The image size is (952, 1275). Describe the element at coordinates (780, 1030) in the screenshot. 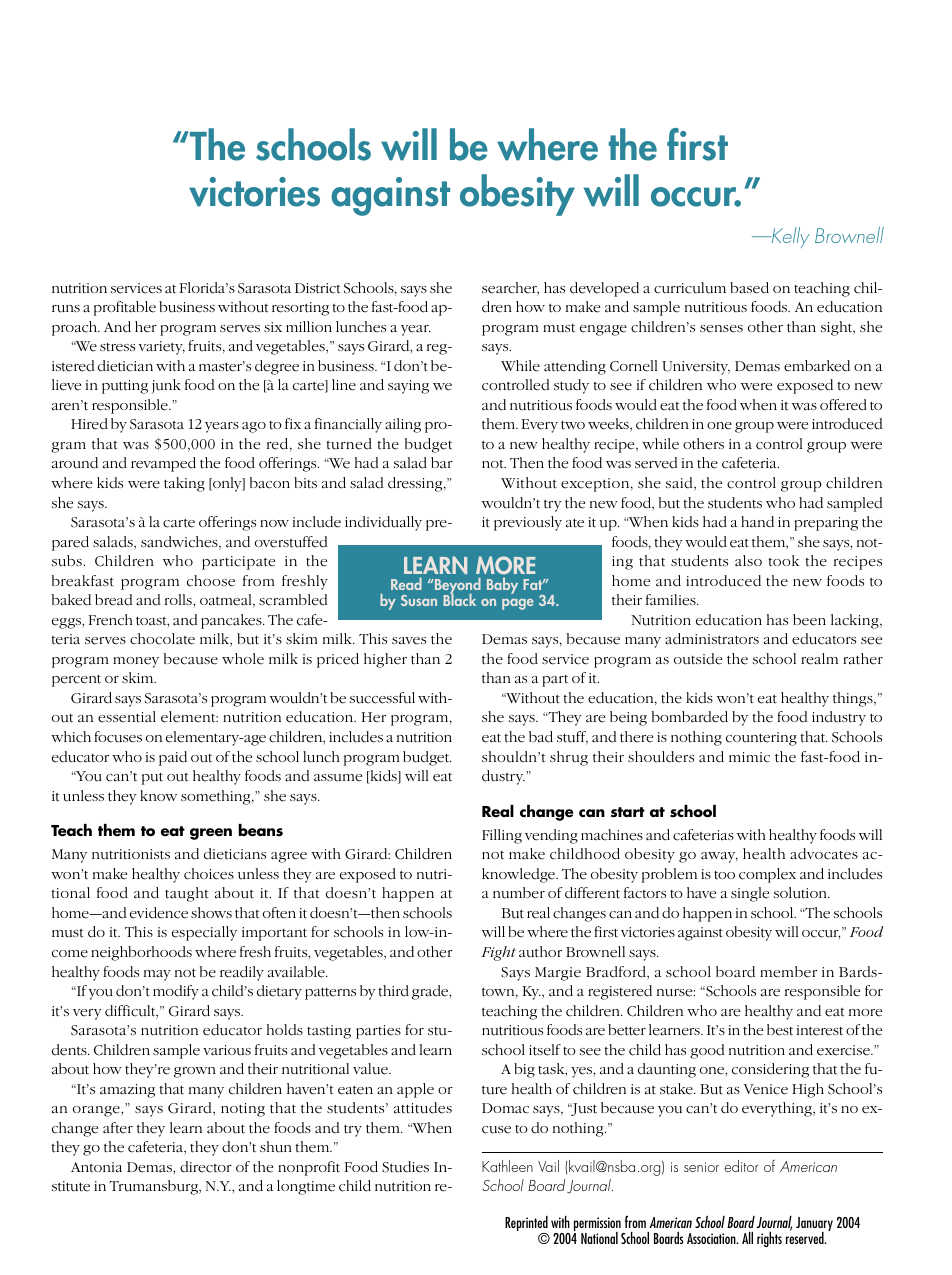

I see `best` at that location.
